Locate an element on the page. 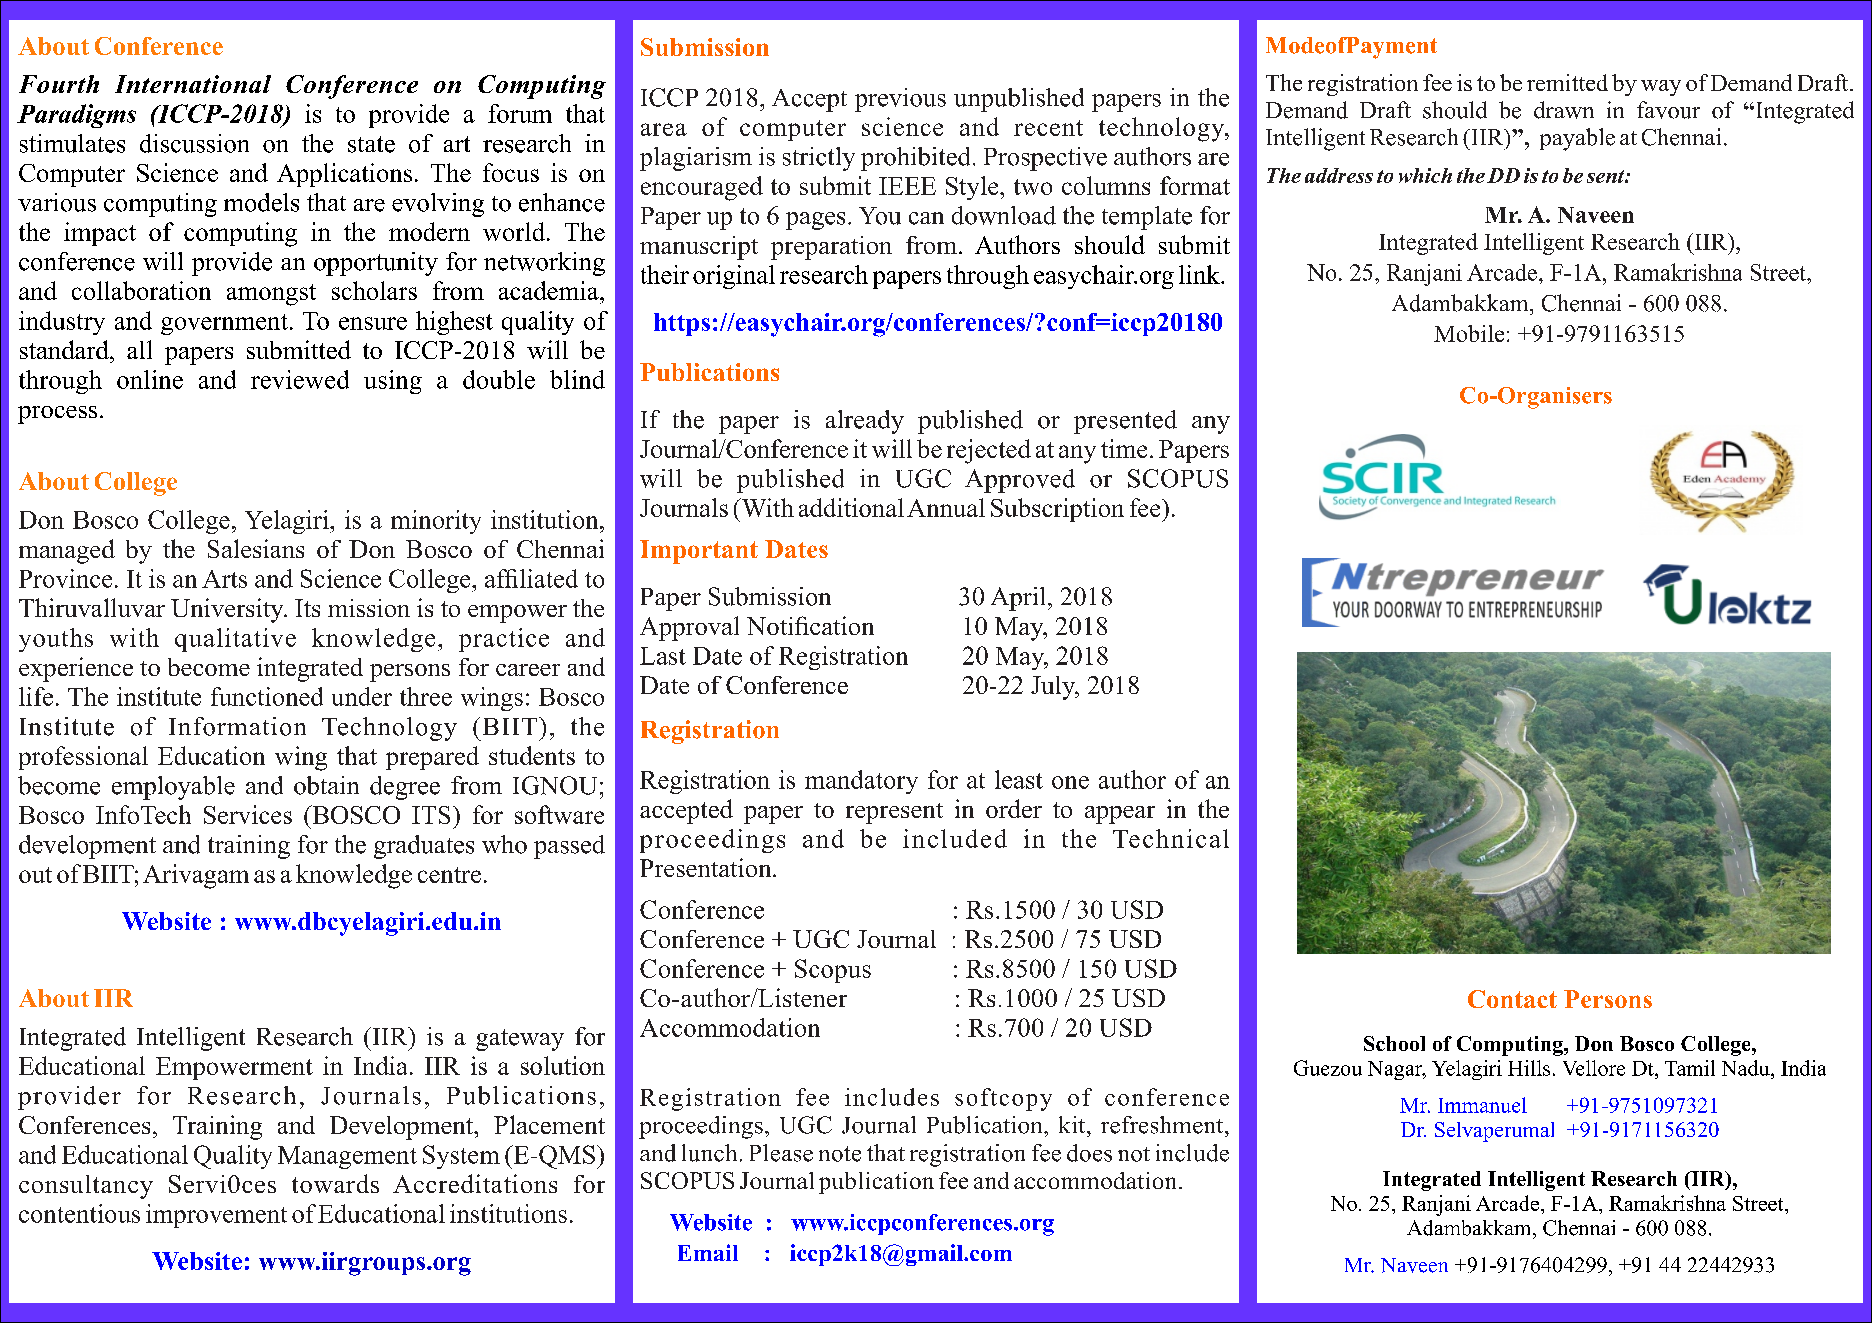 Image resolution: width=1872 pixels, height=1323 pixels. order is located at coordinates (1014, 808).
